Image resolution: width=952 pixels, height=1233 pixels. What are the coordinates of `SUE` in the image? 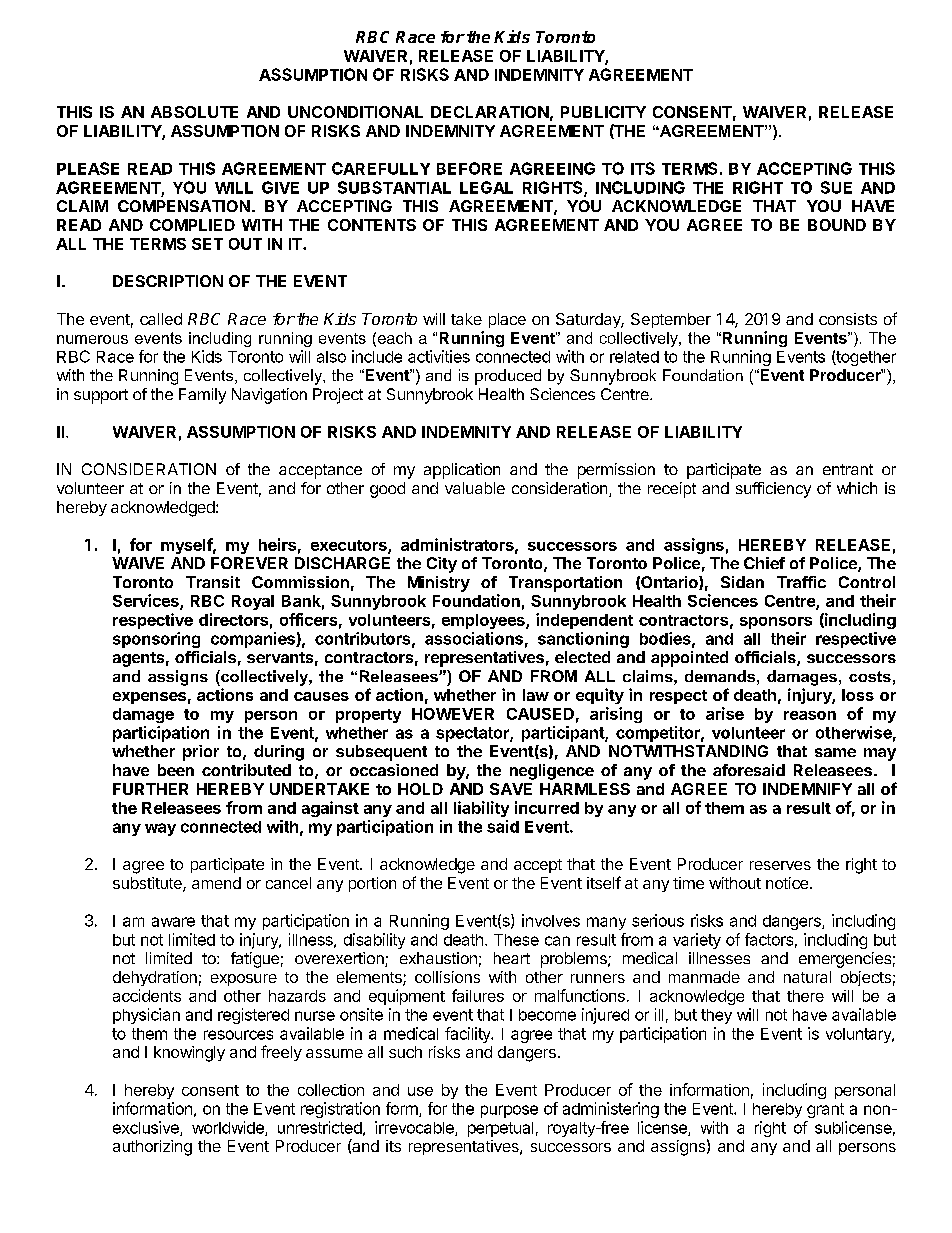 It's located at (836, 187).
